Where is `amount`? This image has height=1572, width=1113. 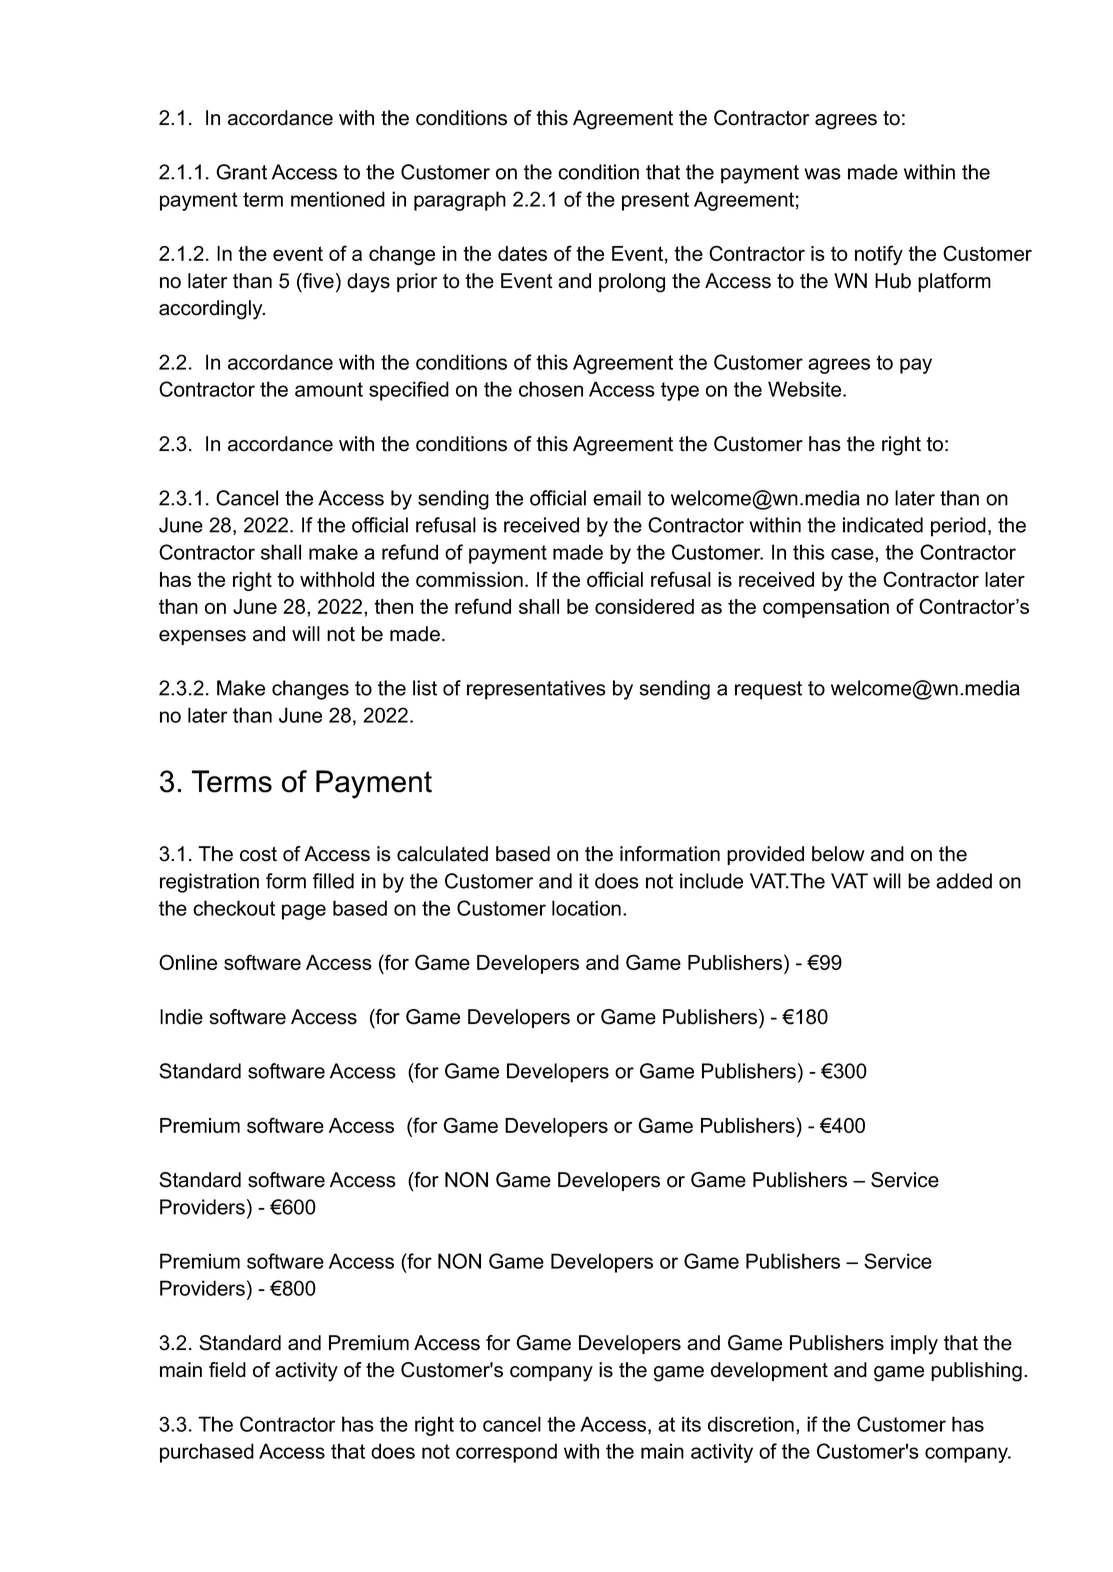
amount is located at coordinates (329, 389).
